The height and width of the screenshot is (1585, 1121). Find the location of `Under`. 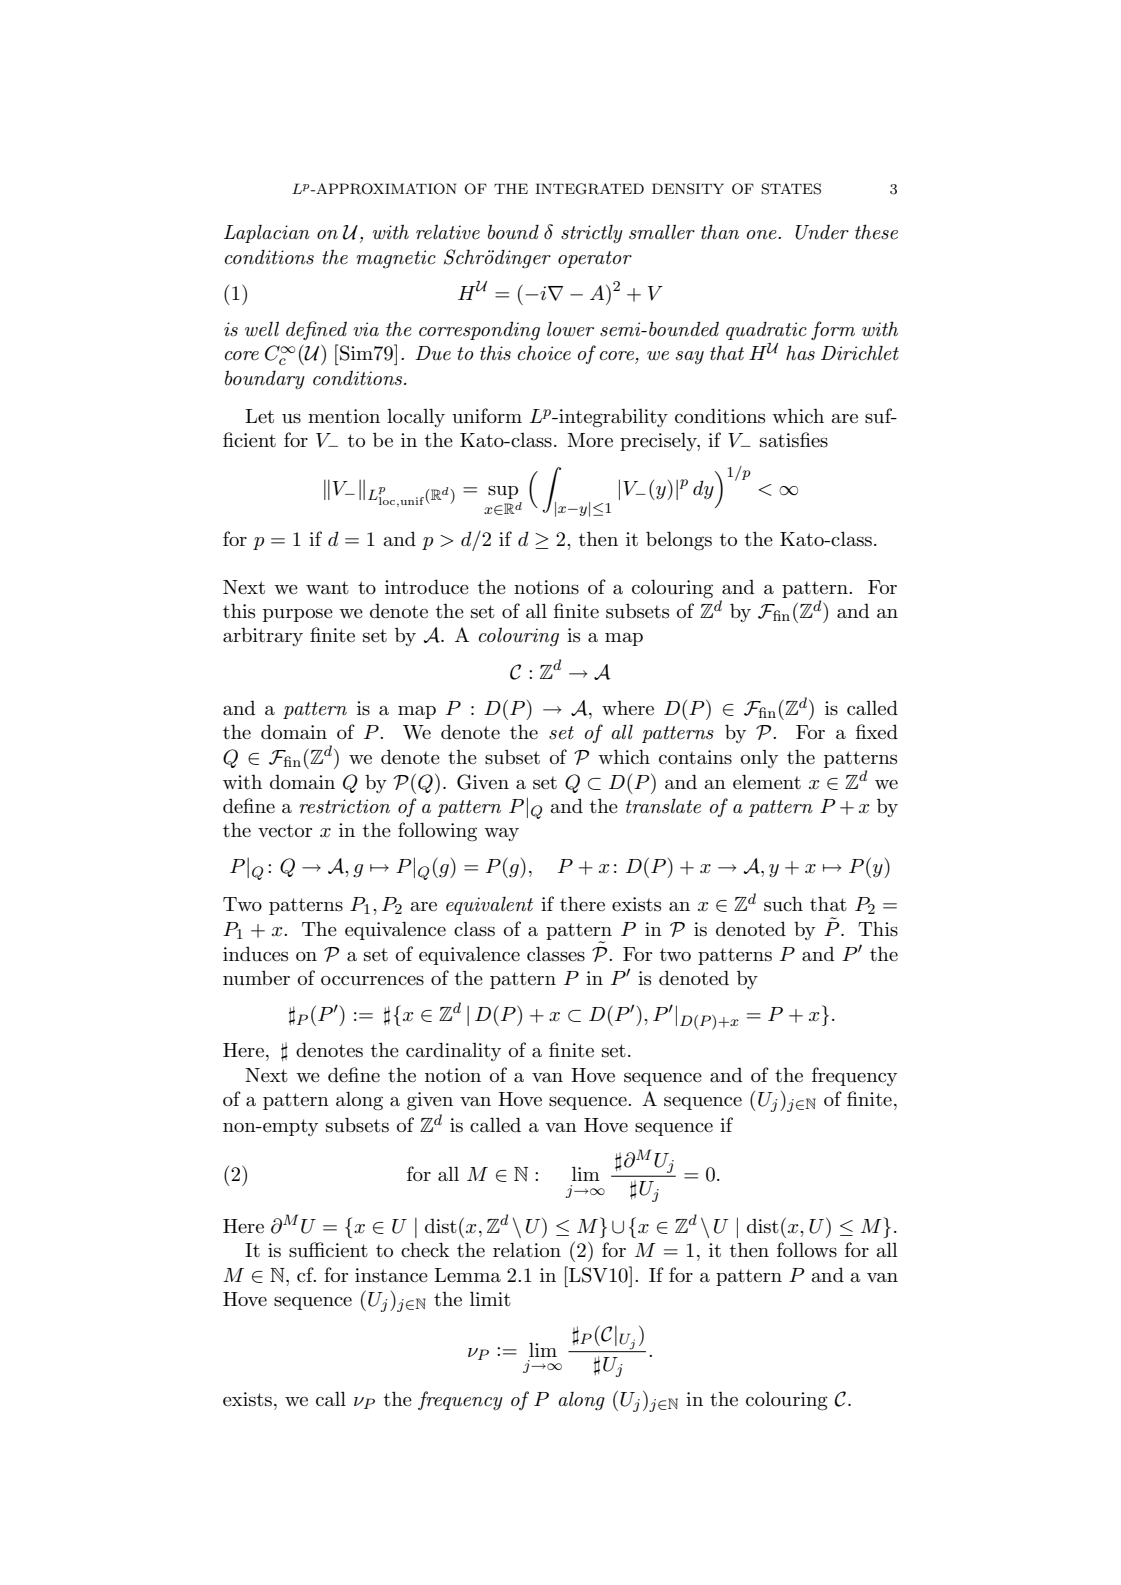

Under is located at coordinates (822, 232).
